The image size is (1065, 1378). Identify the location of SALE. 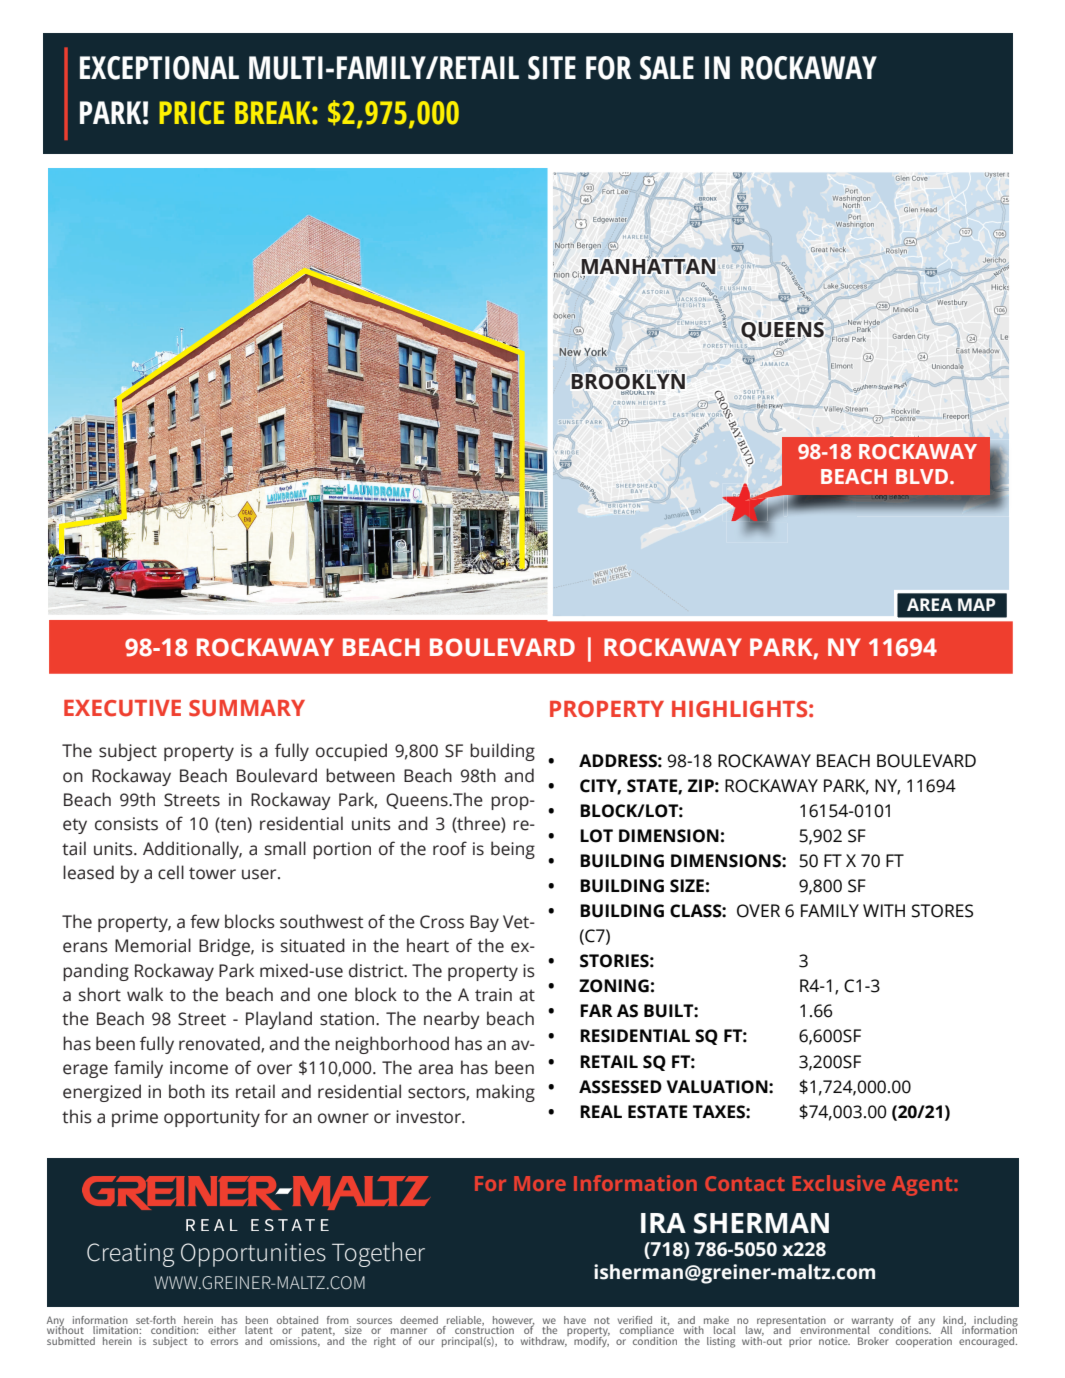
(667, 68).
